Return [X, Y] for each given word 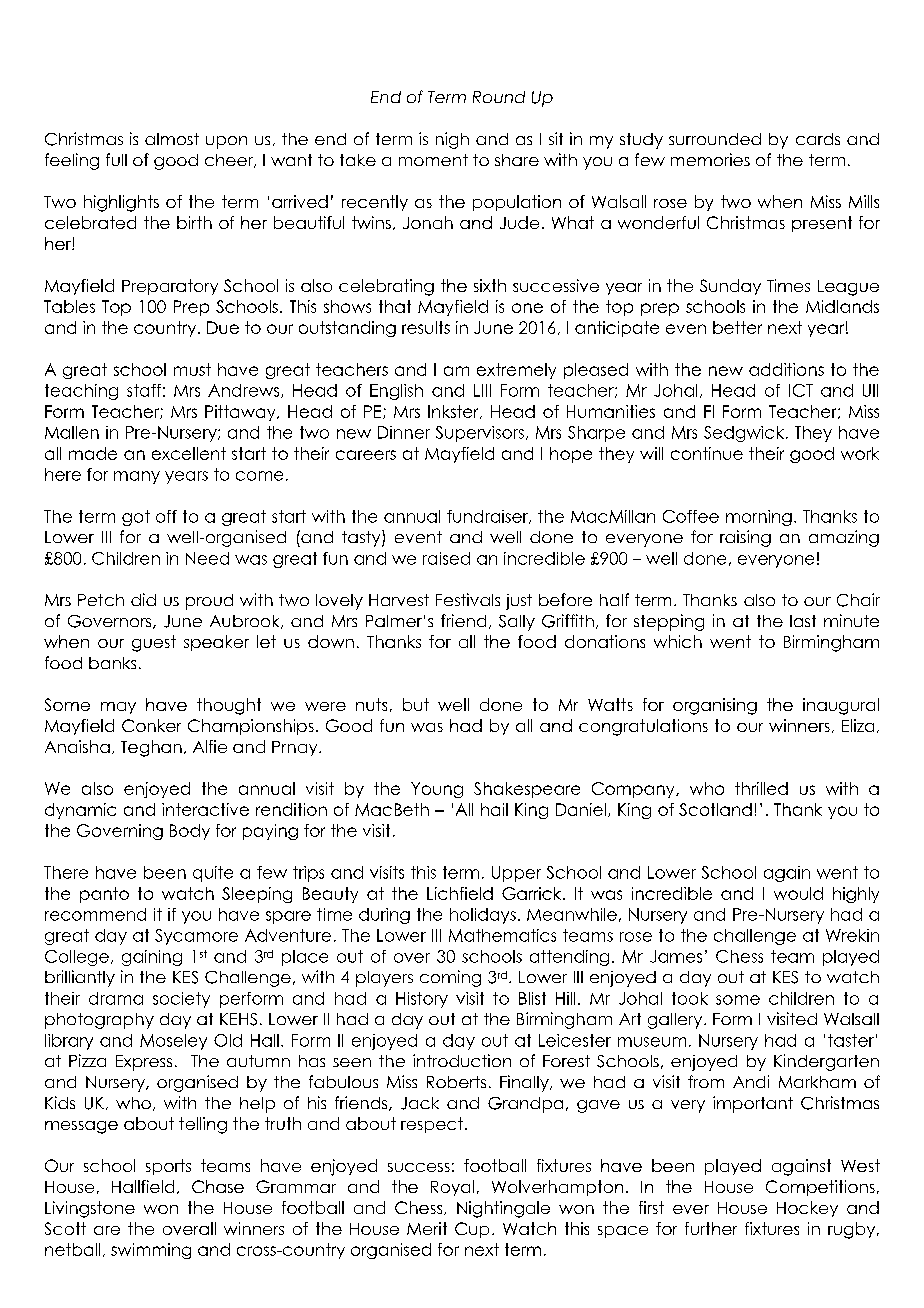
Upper [516, 874]
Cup [472, 1230]
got [136, 518]
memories [710, 159]
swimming [151, 1251]
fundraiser [488, 517]
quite [213, 874]
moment [433, 160]
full [116, 159]
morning [759, 518]
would [798, 893]
